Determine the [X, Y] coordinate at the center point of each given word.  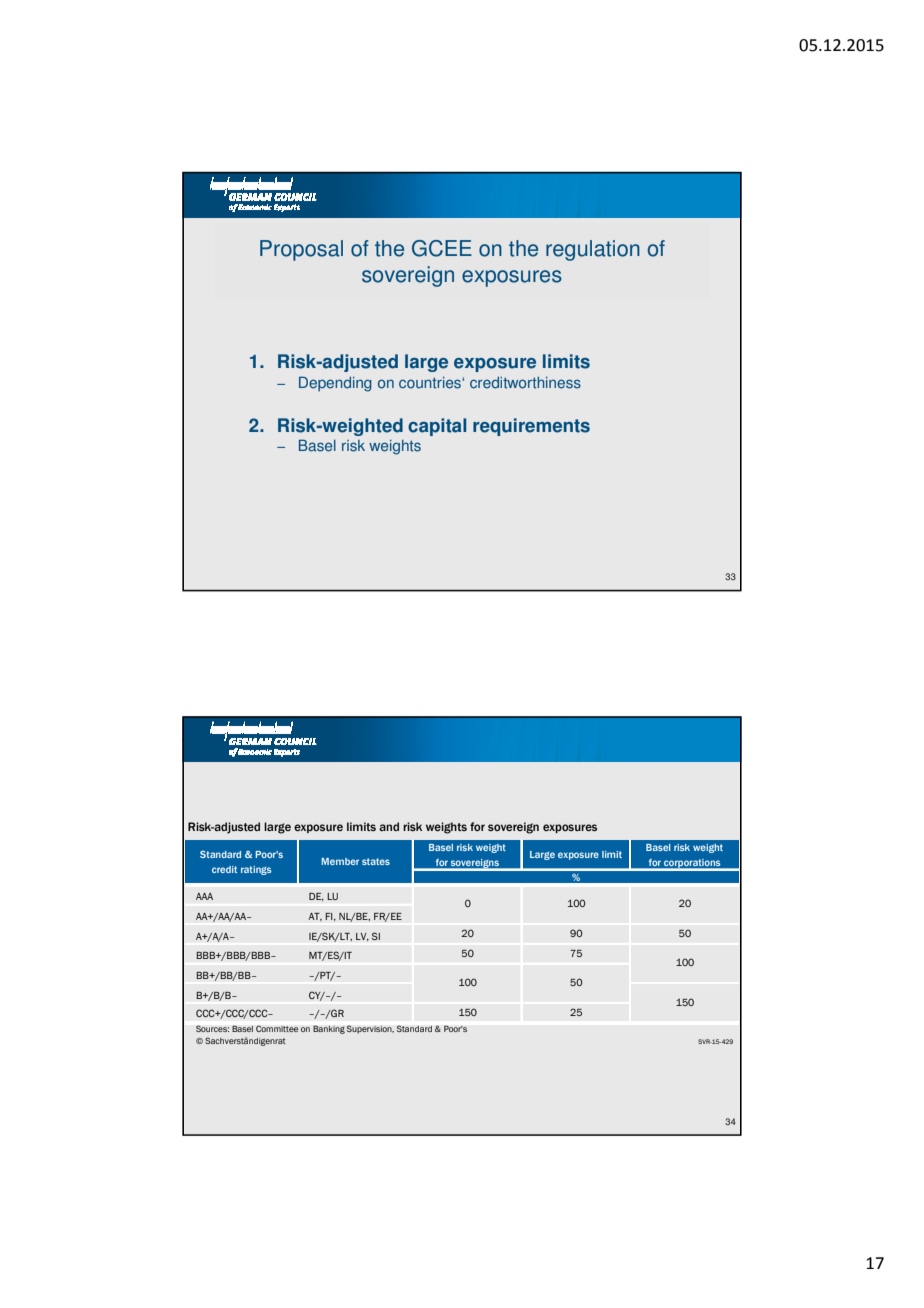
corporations [692, 864]
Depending [335, 384]
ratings [256, 870]
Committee [277, 1028]
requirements [531, 427]
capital [437, 427]
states [376, 861]
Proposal [301, 250]
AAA [204, 896]
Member [340, 861]
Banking [329, 1029]
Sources [212, 1028]
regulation [593, 250]
